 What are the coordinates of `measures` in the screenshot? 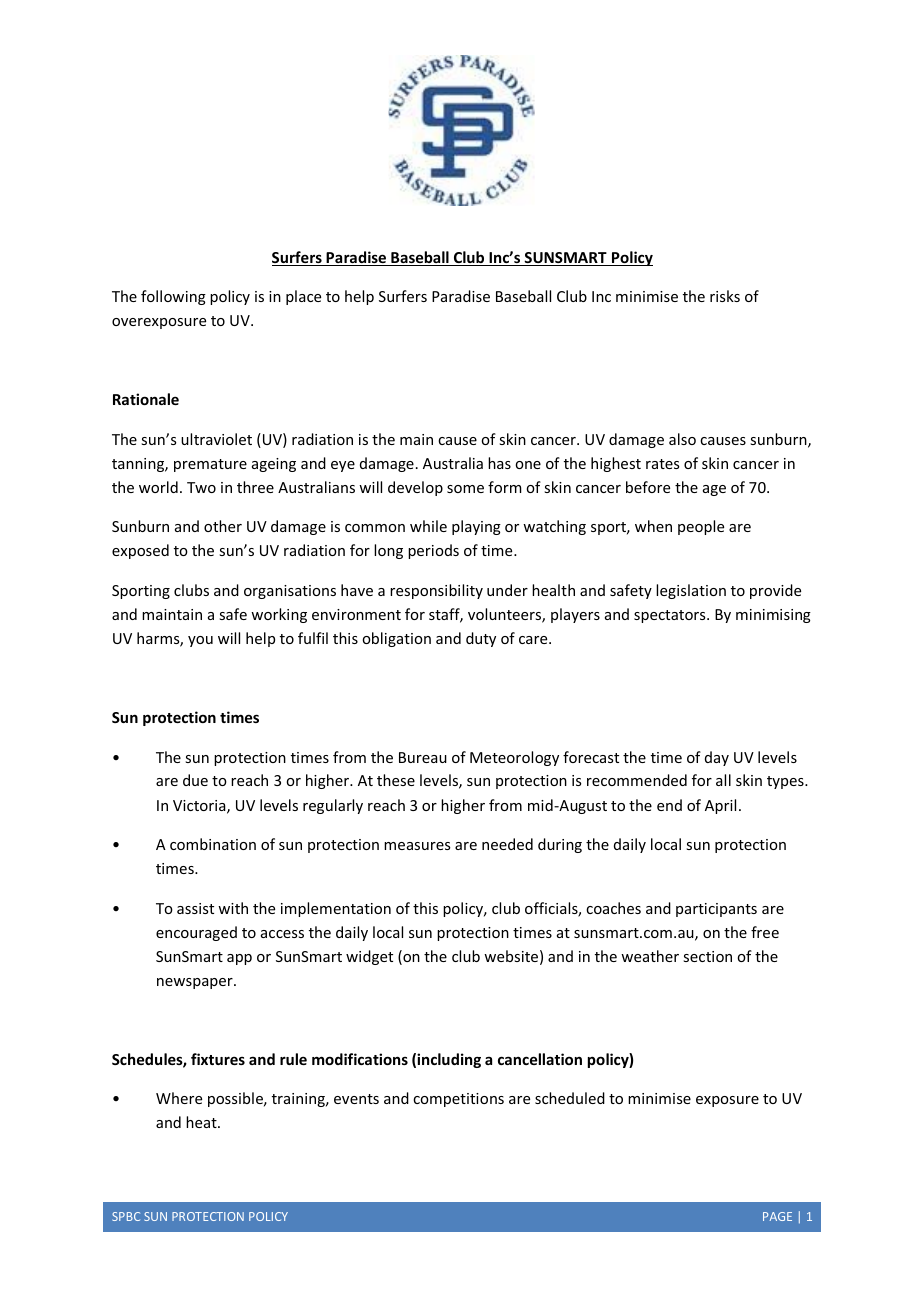 It's located at (417, 846).
